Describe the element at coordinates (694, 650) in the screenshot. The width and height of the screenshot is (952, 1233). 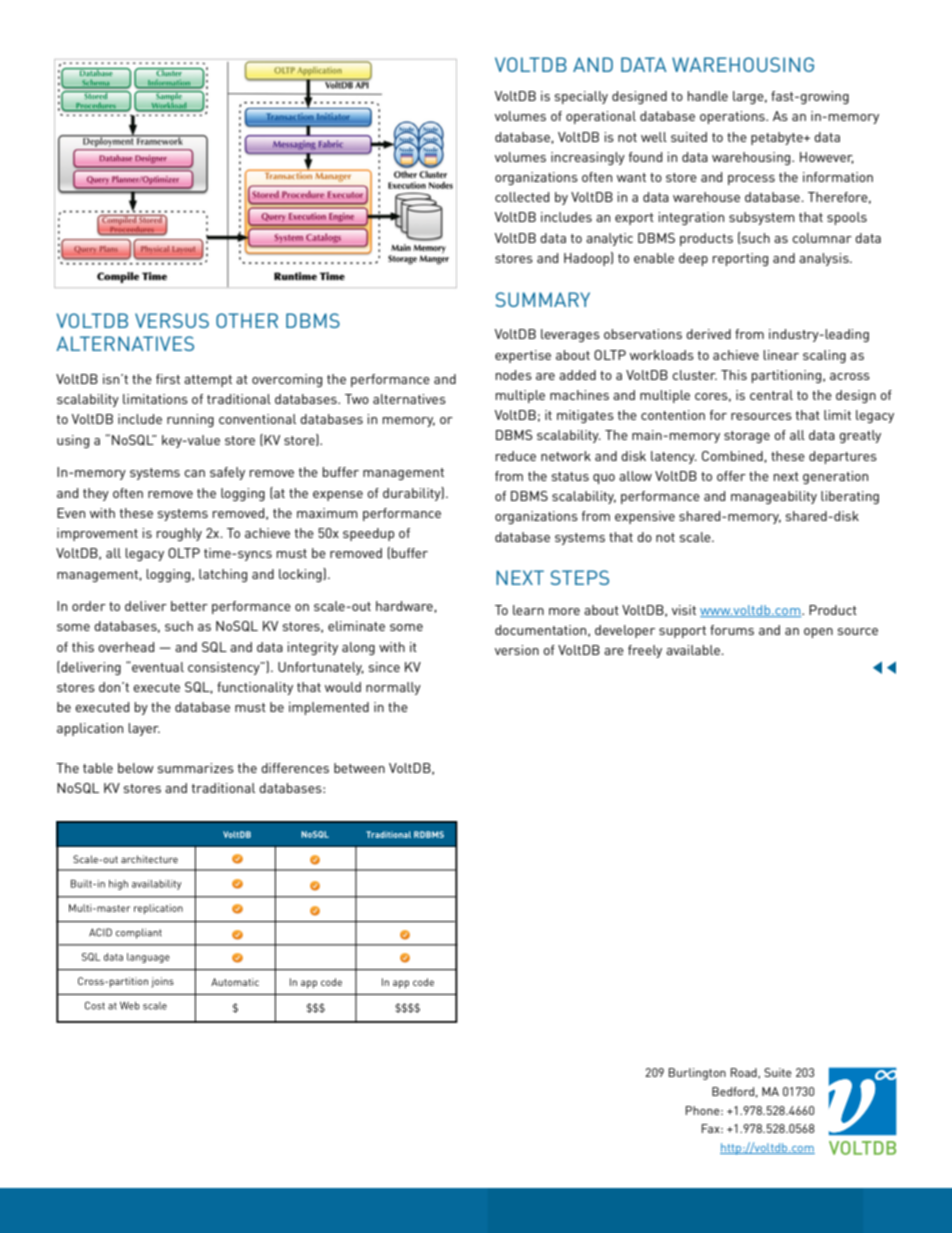
I see `available` at that location.
